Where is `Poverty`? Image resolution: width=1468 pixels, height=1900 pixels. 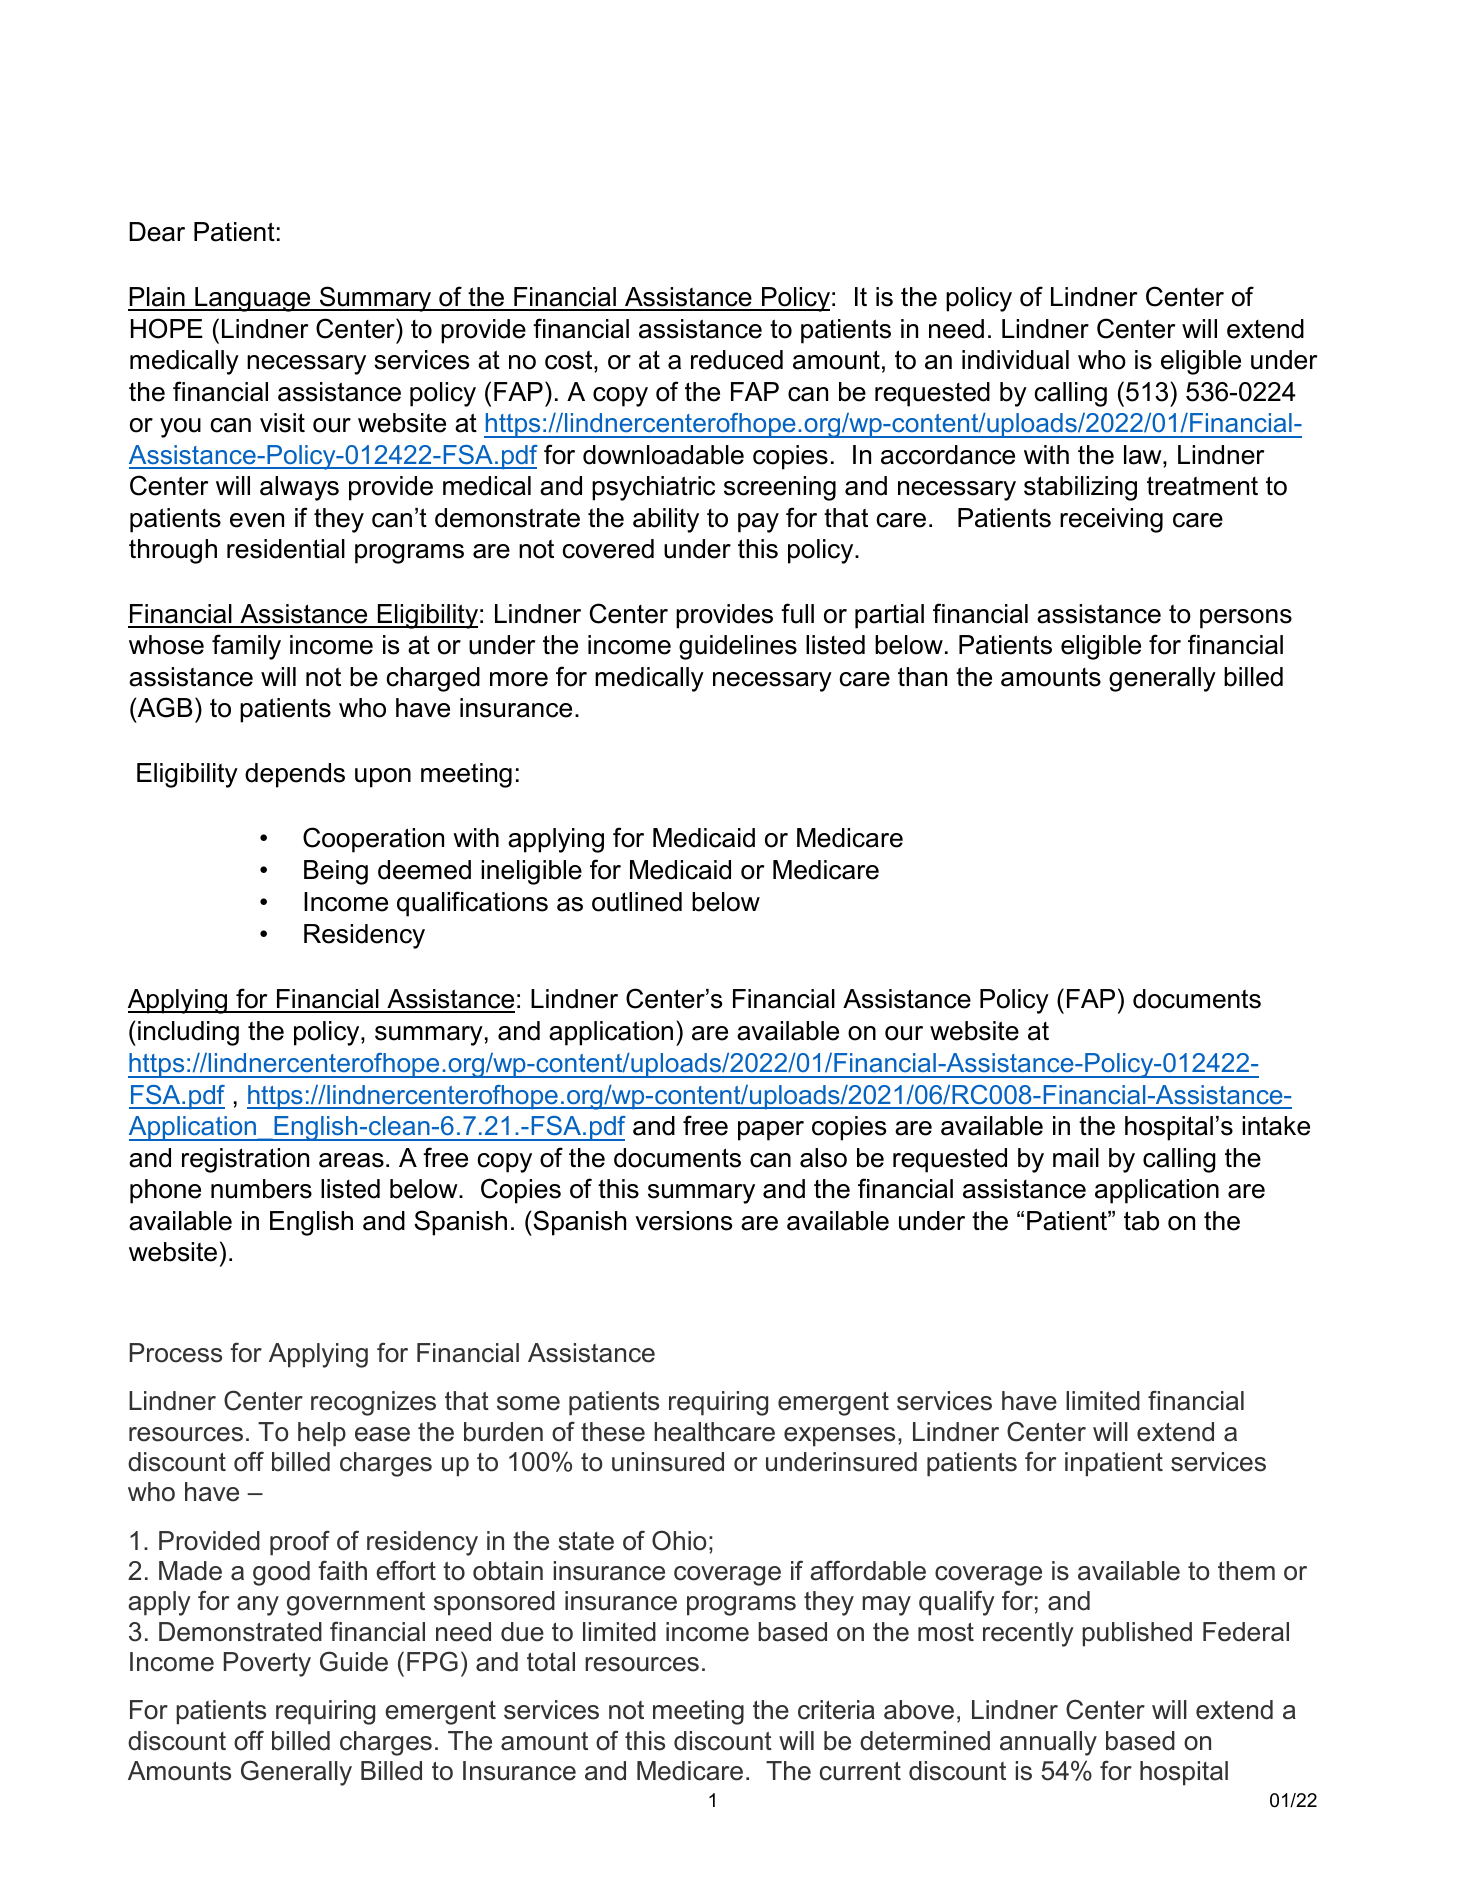 Poverty is located at coordinates (267, 1664).
